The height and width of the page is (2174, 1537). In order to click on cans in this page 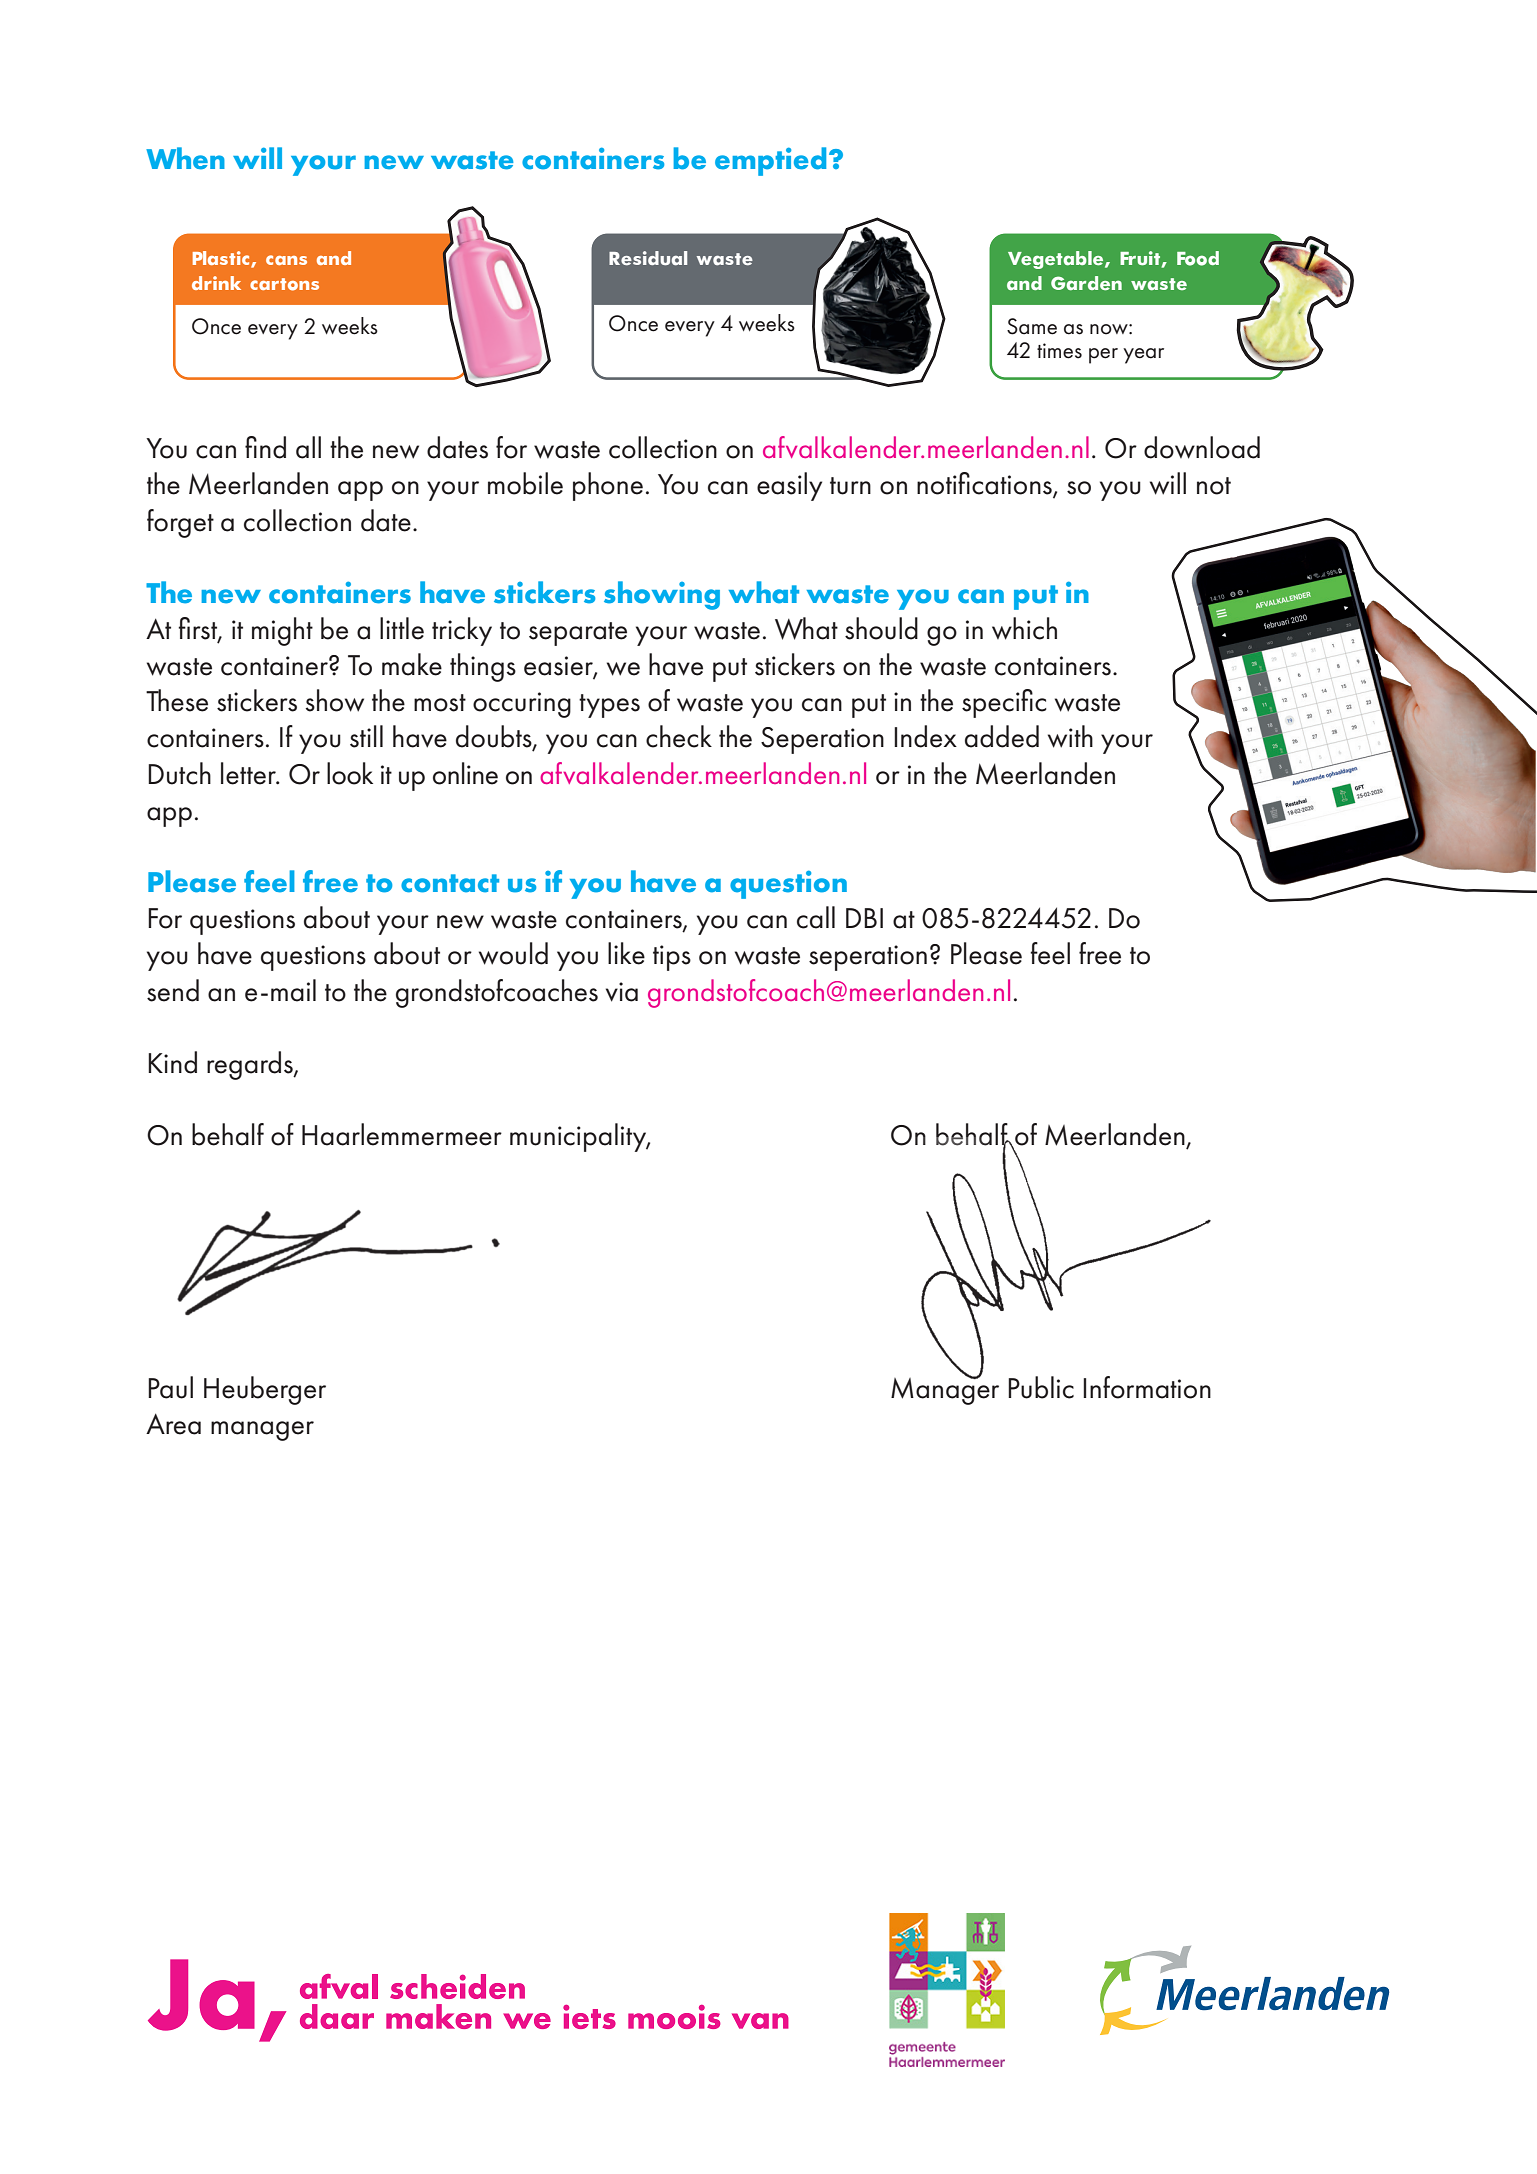, I will do `click(286, 260)`.
